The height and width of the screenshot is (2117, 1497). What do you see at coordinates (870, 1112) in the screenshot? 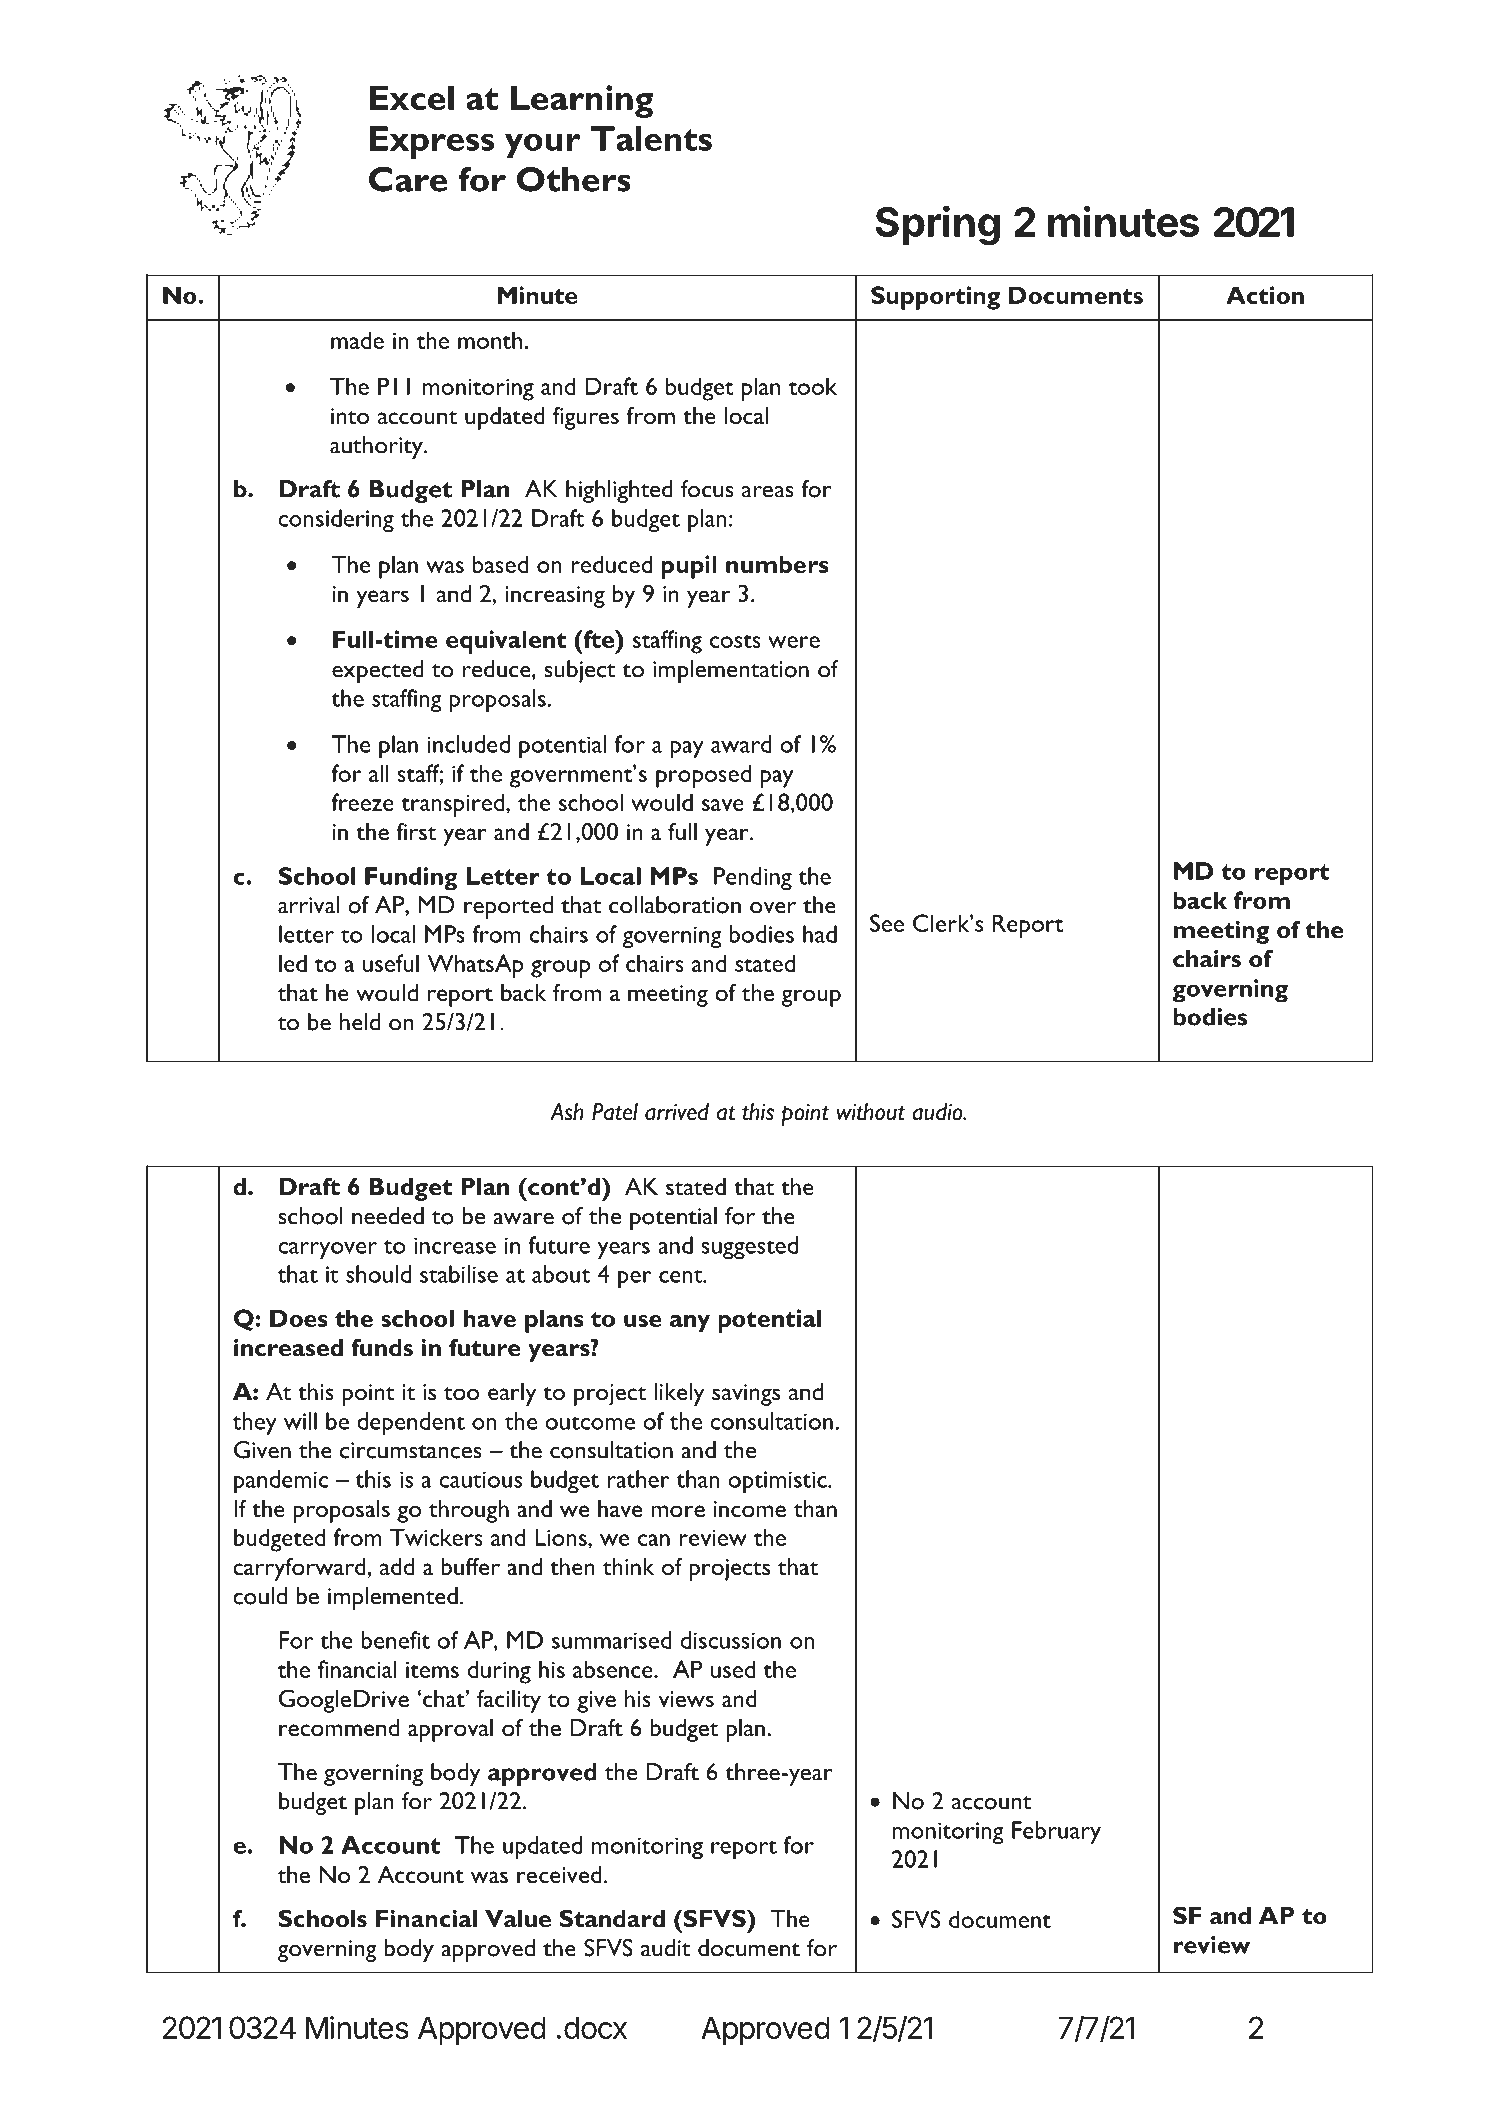
I see `without` at bounding box center [870, 1112].
